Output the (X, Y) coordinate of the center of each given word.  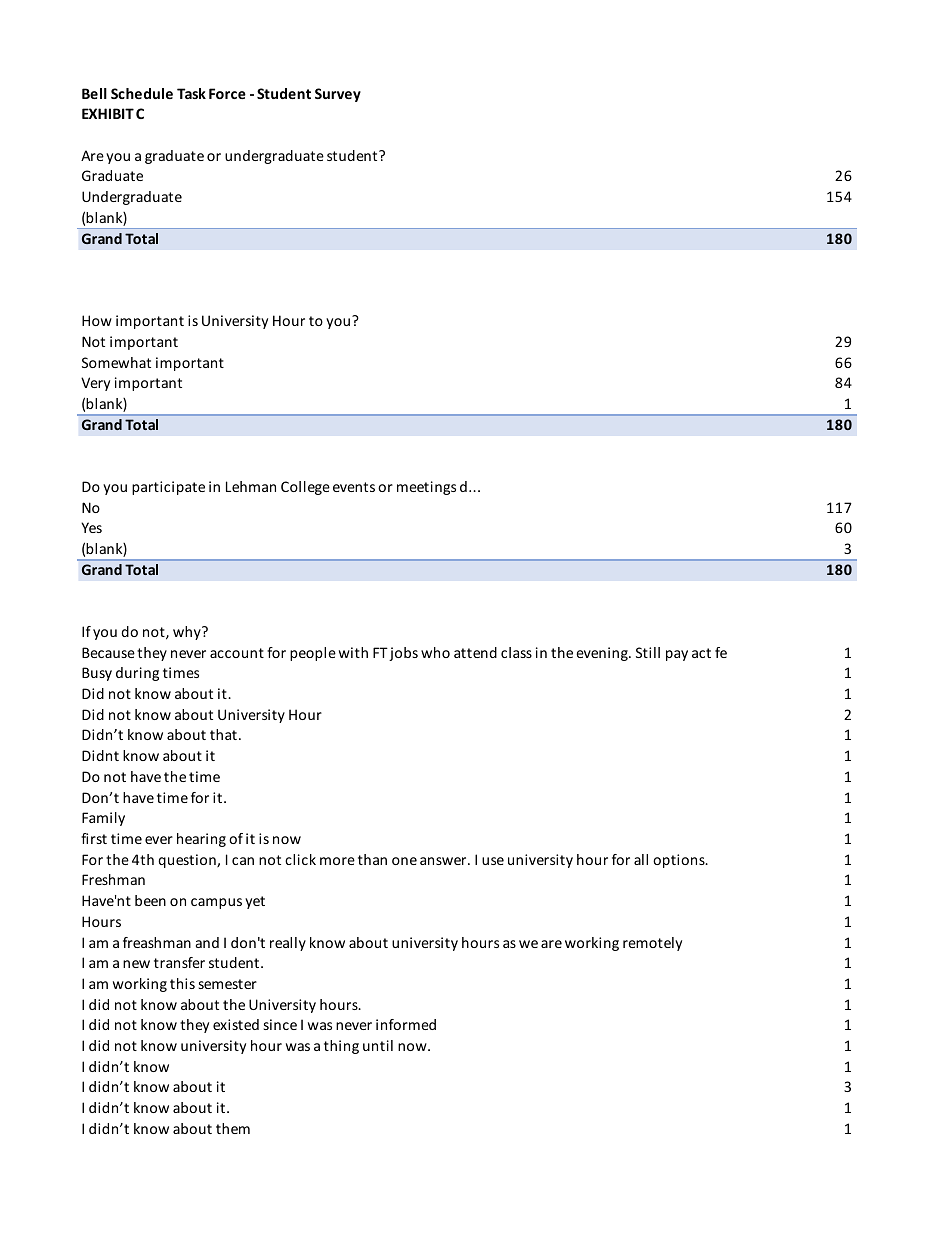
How (97, 320)
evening (603, 654)
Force (227, 93)
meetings (426, 488)
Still (648, 652)
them (233, 1128)
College (305, 488)
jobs (403, 654)
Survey (338, 95)
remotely (652, 944)
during (137, 674)
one (404, 861)
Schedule (142, 93)
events (354, 487)
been (150, 900)
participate (168, 488)
